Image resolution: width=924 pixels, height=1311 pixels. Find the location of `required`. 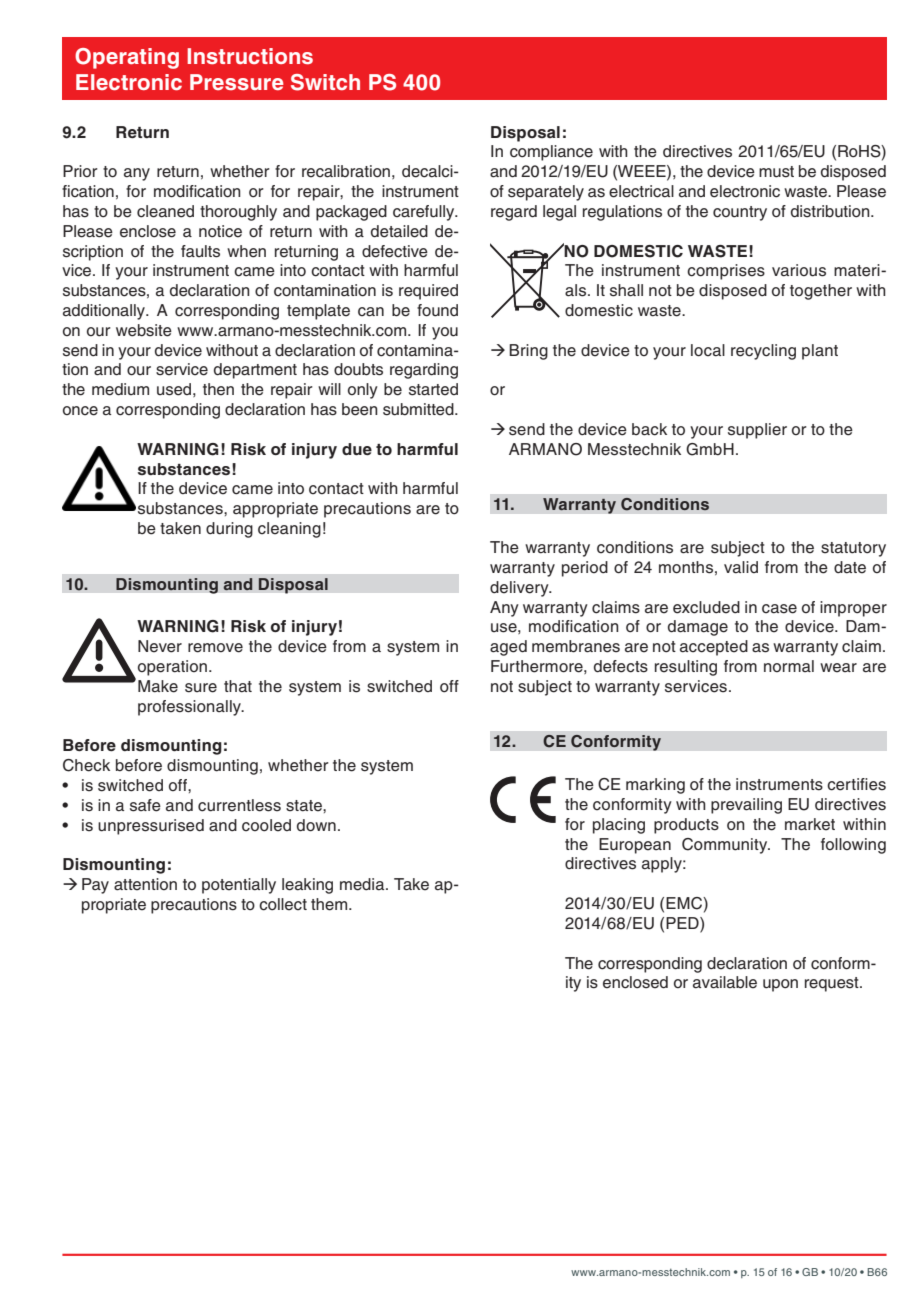

required is located at coordinates (428, 292).
